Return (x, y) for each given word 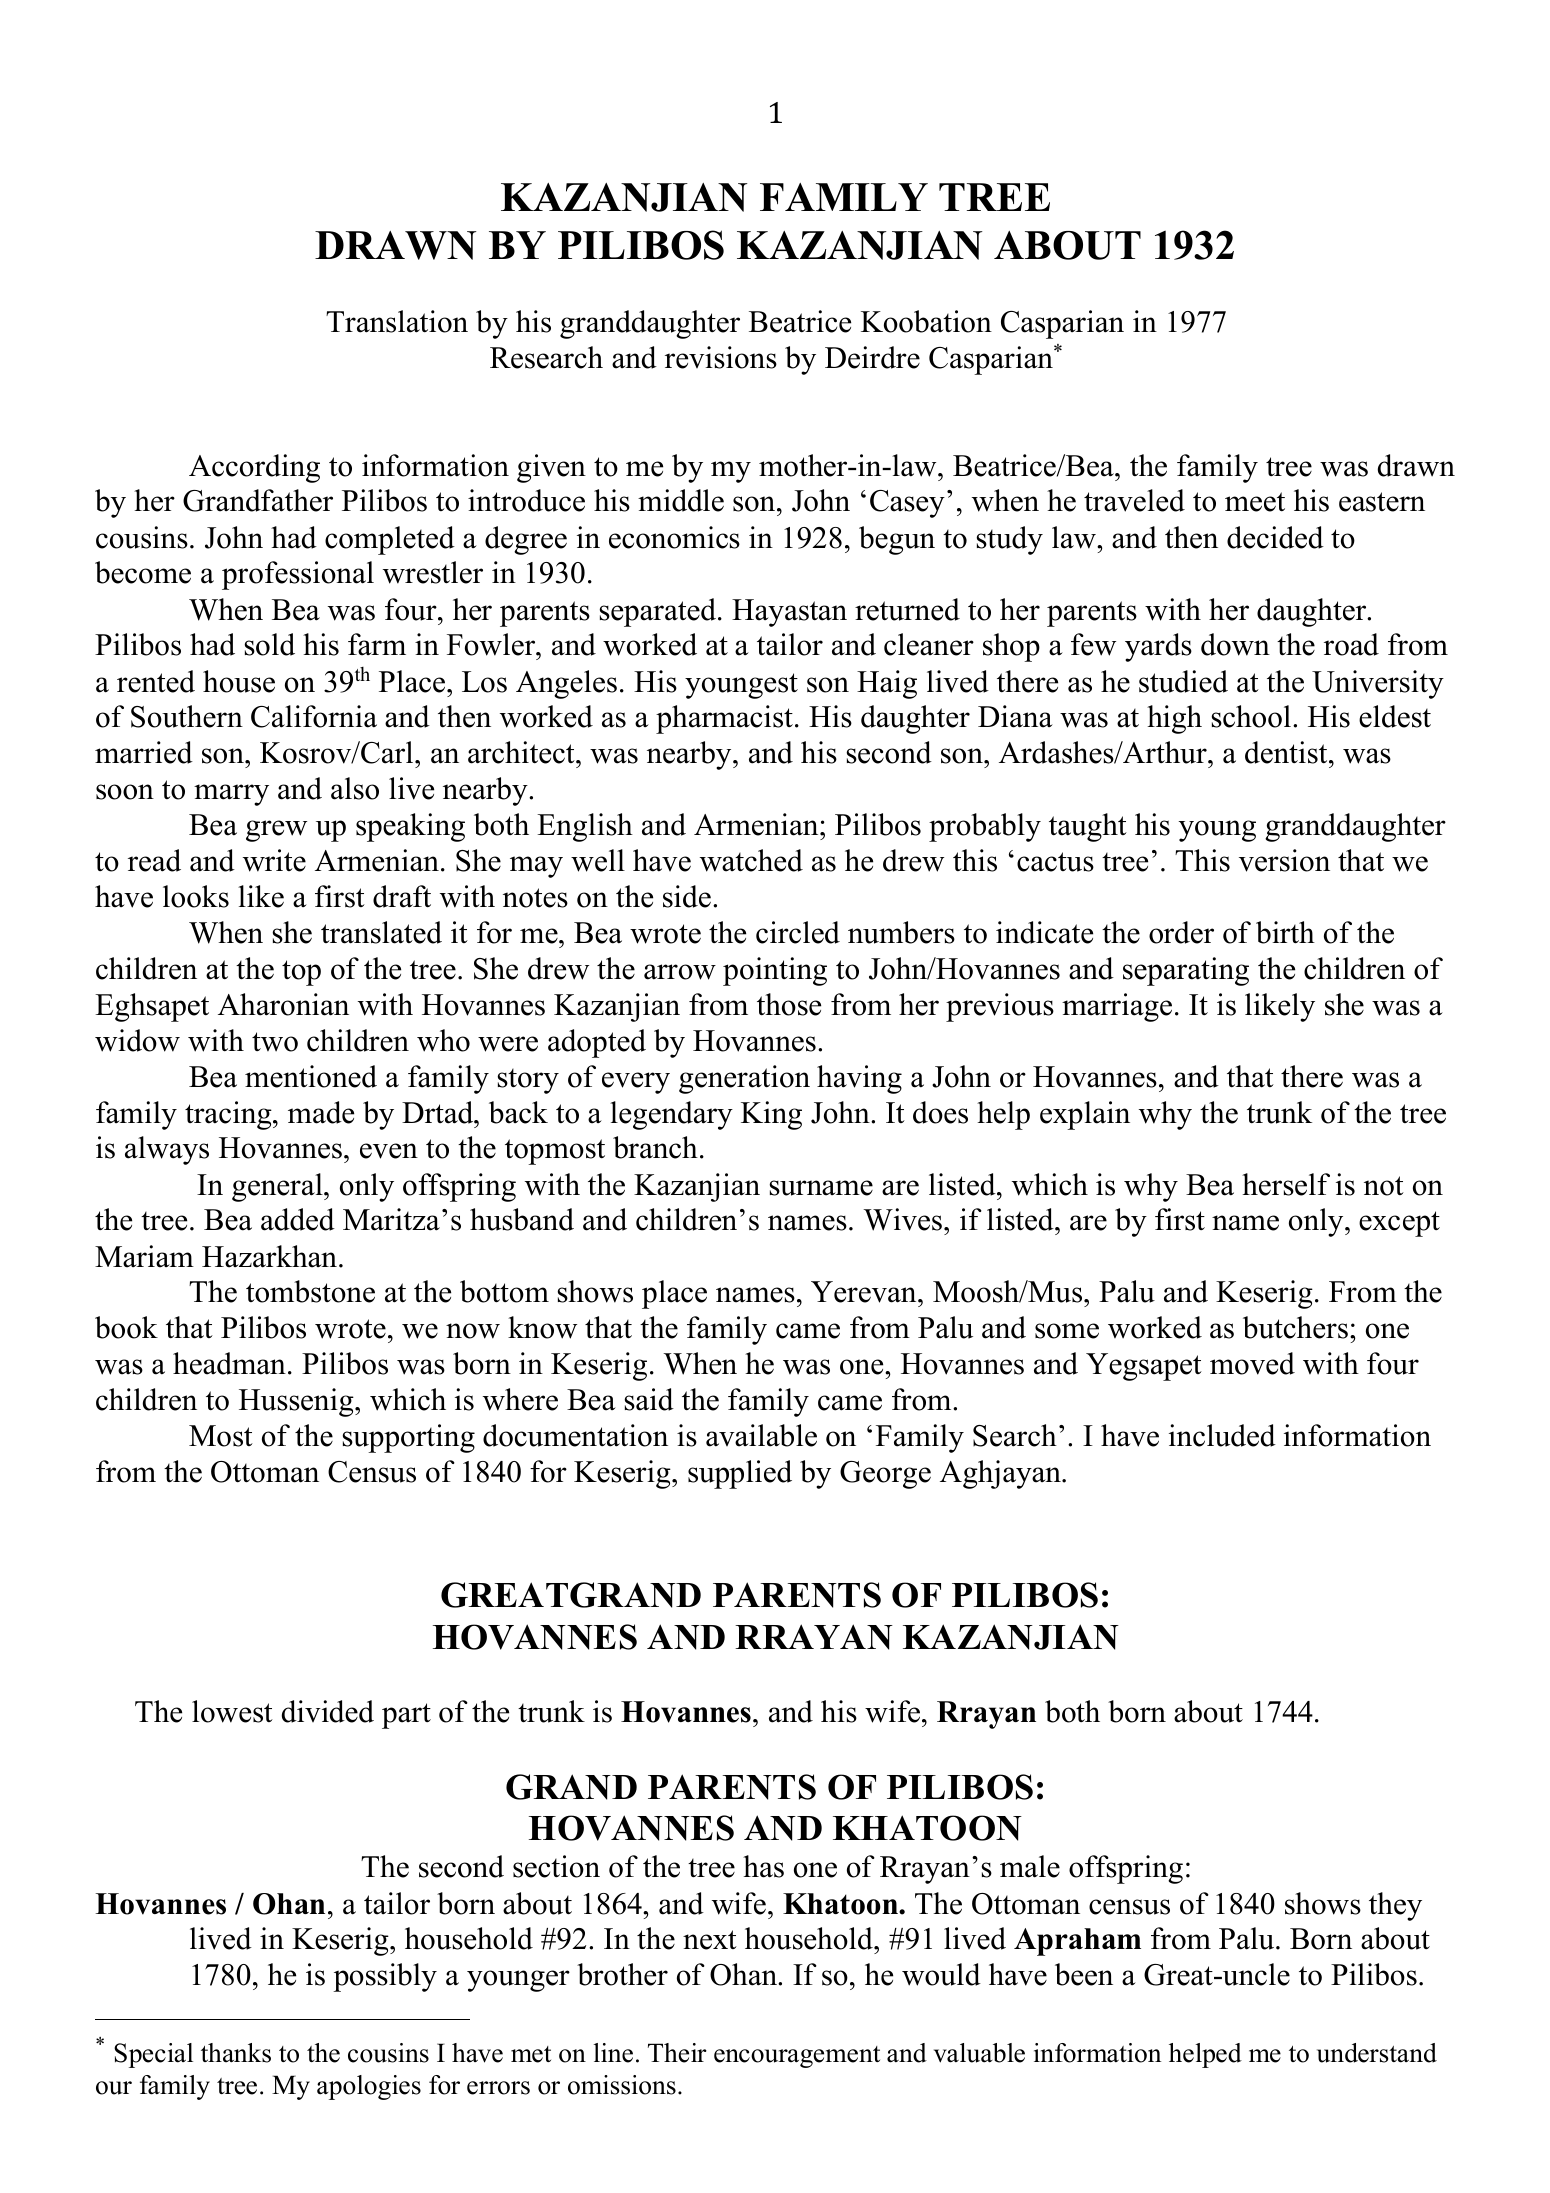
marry (231, 795)
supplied (740, 1474)
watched (751, 860)
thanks (236, 2053)
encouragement (797, 2057)
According (254, 468)
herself (1286, 1184)
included (1222, 1435)
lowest (232, 1711)
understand (1377, 2053)
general (278, 1187)
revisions (721, 357)
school (1251, 716)
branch (655, 1147)
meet (1255, 502)
